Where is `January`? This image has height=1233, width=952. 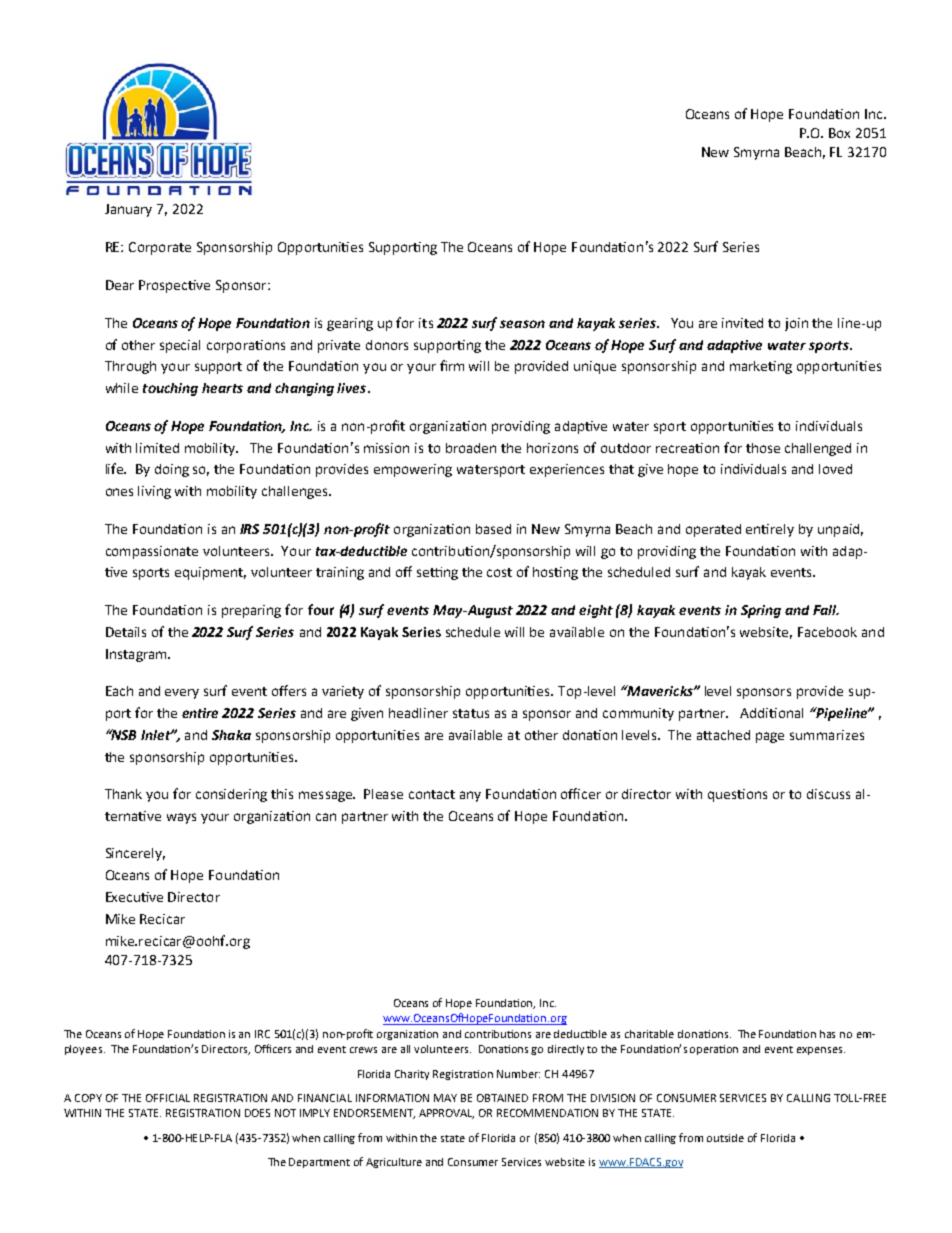 January is located at coordinates (128, 210).
